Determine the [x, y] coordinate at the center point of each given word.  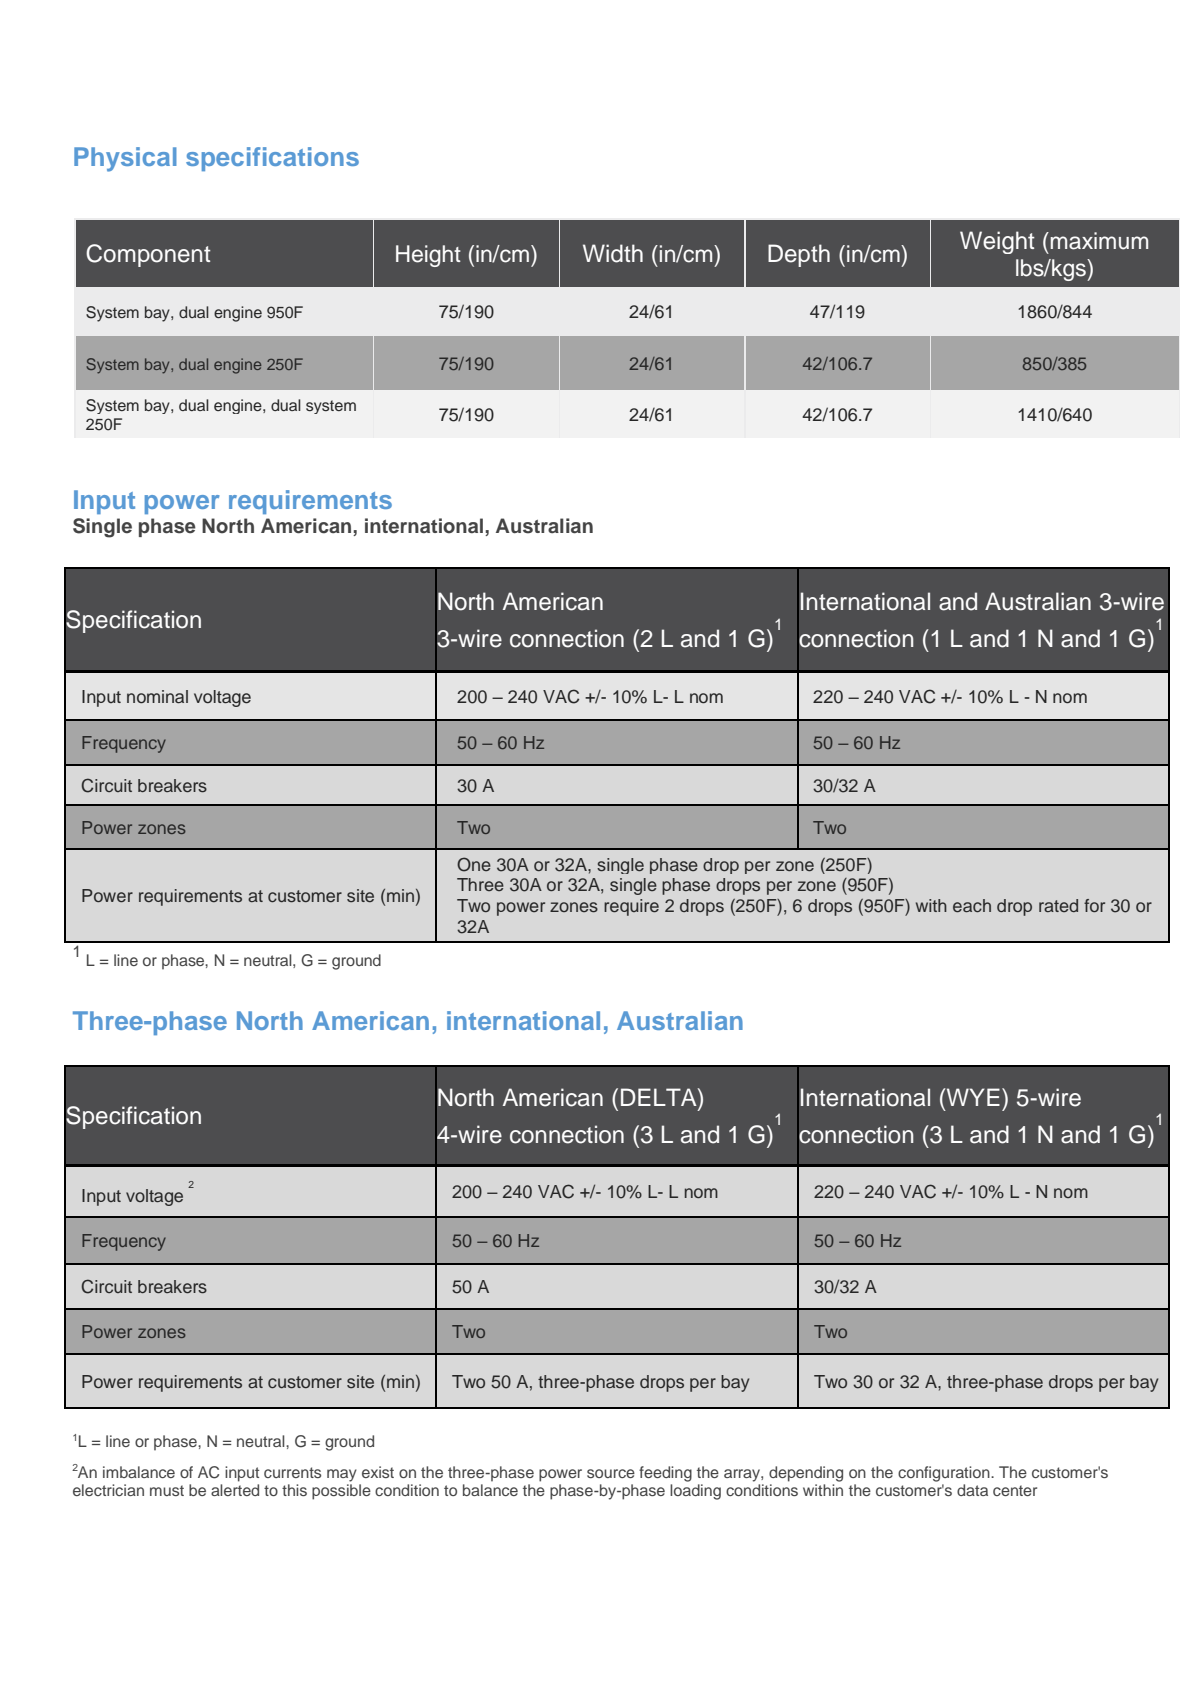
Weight [997, 242]
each [972, 905]
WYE [972, 1097]
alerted [235, 1490]
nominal [157, 697]
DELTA [660, 1097]
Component [148, 255]
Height [428, 256]
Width [613, 253]
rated [1058, 905]
